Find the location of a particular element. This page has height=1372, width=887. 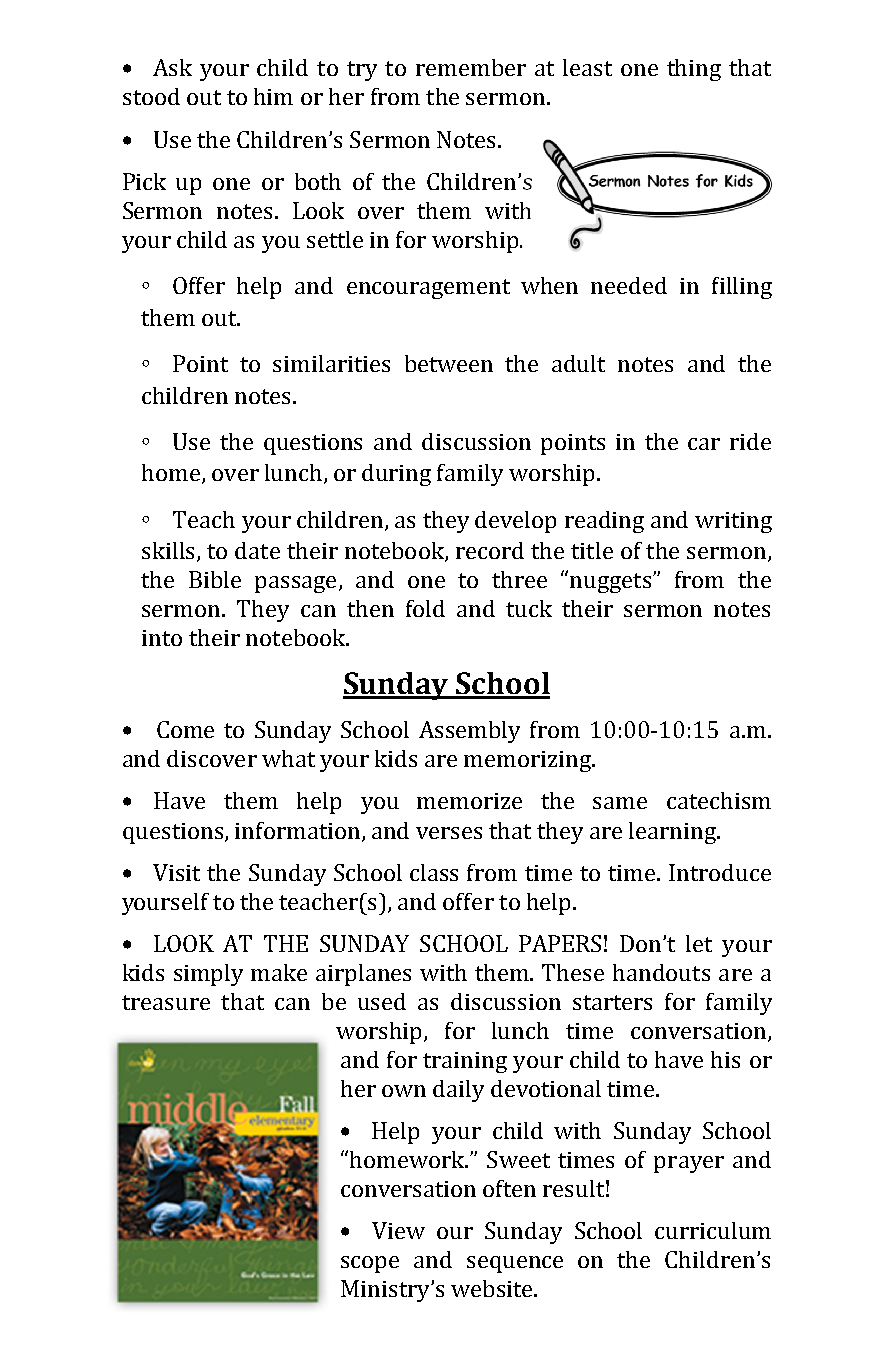

him is located at coordinates (273, 96).
